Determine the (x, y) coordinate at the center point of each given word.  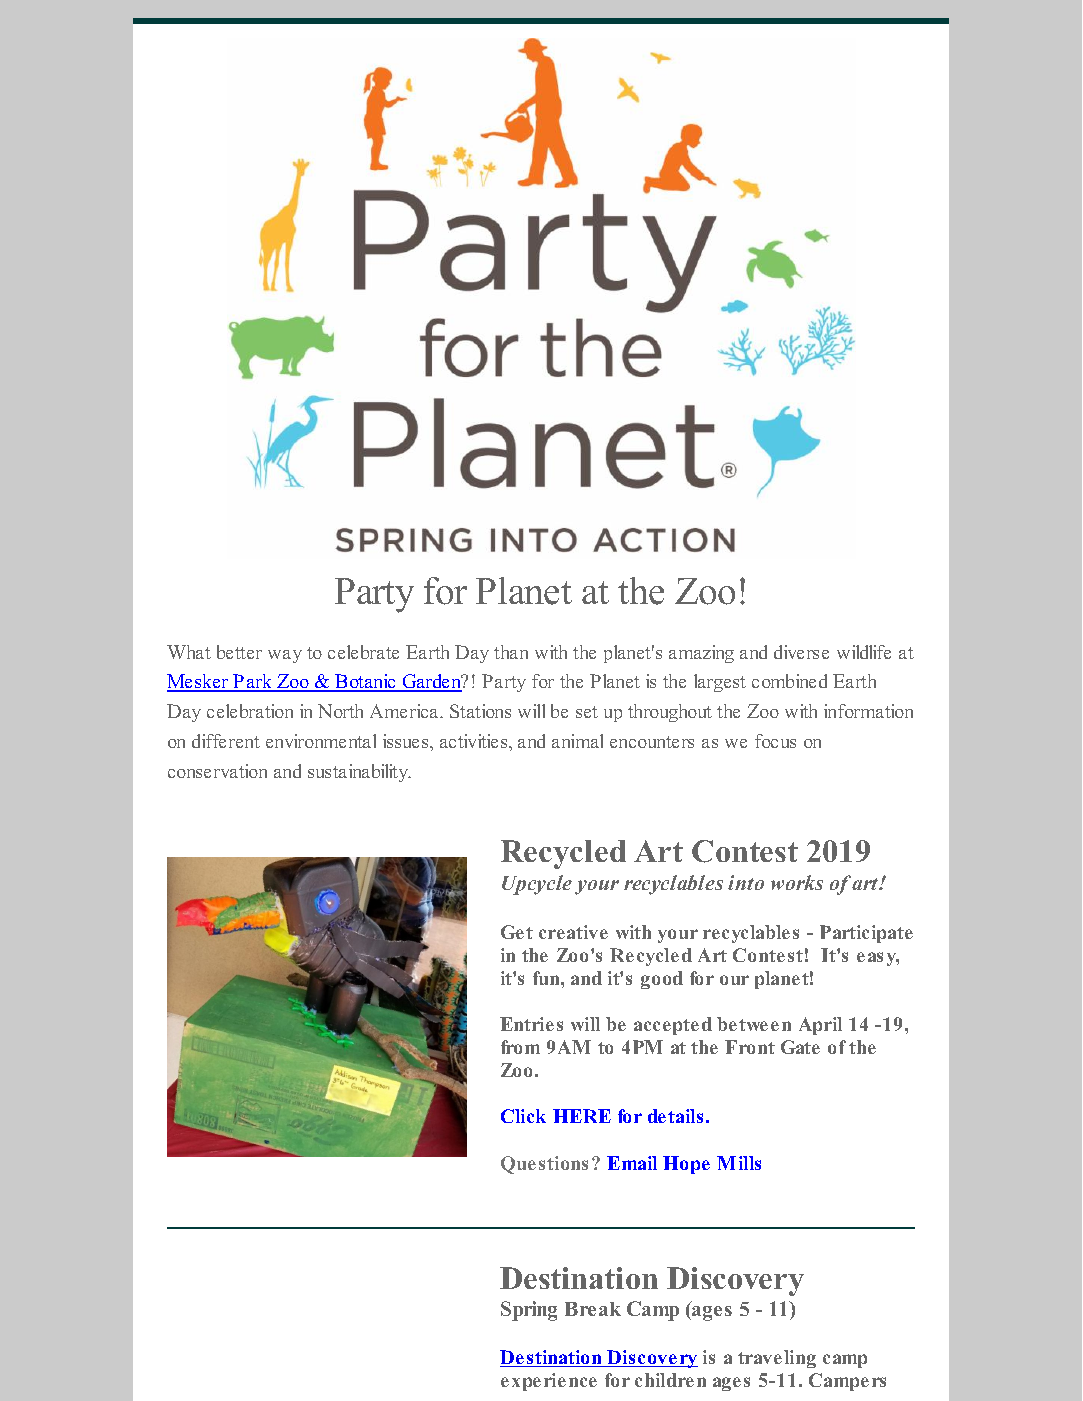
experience (549, 1382)
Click (523, 1116)
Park (253, 683)
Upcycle (537, 885)
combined (789, 681)
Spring (529, 1311)
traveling (777, 1359)
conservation (217, 771)
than (511, 652)
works (797, 882)
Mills (739, 1163)
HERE (582, 1116)
